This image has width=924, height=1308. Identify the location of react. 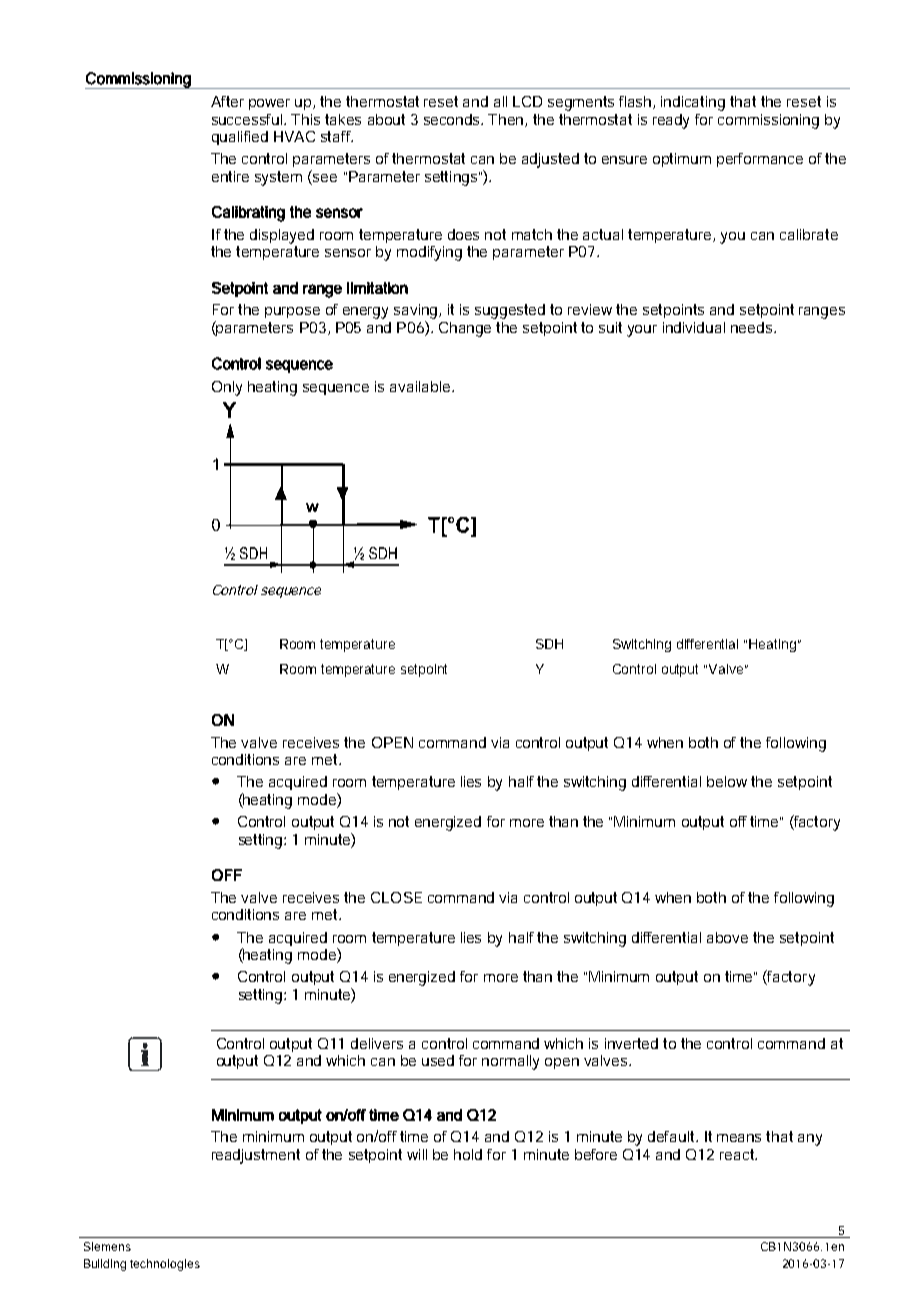
(738, 1154).
